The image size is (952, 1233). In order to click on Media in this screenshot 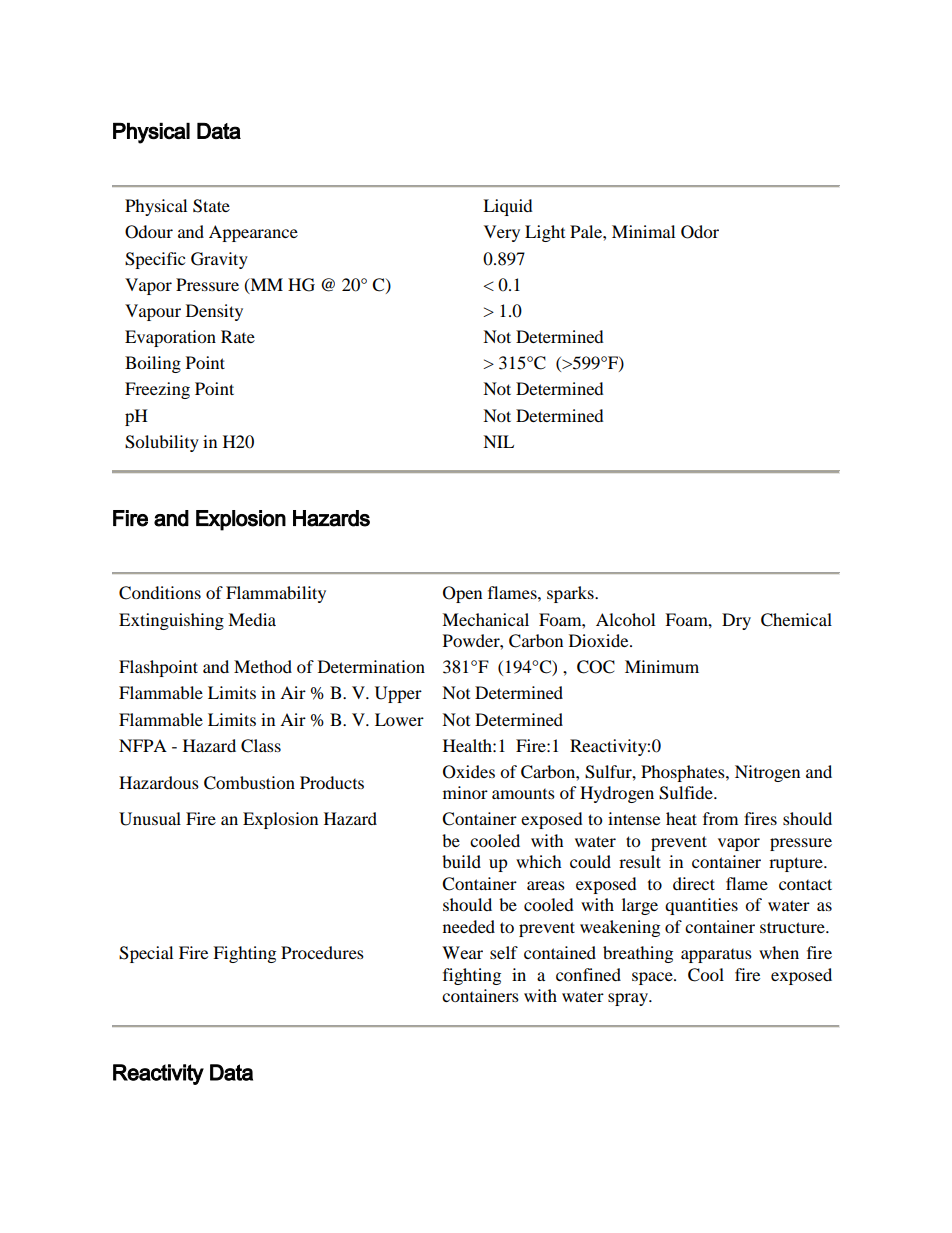, I will do `click(252, 619)`.
